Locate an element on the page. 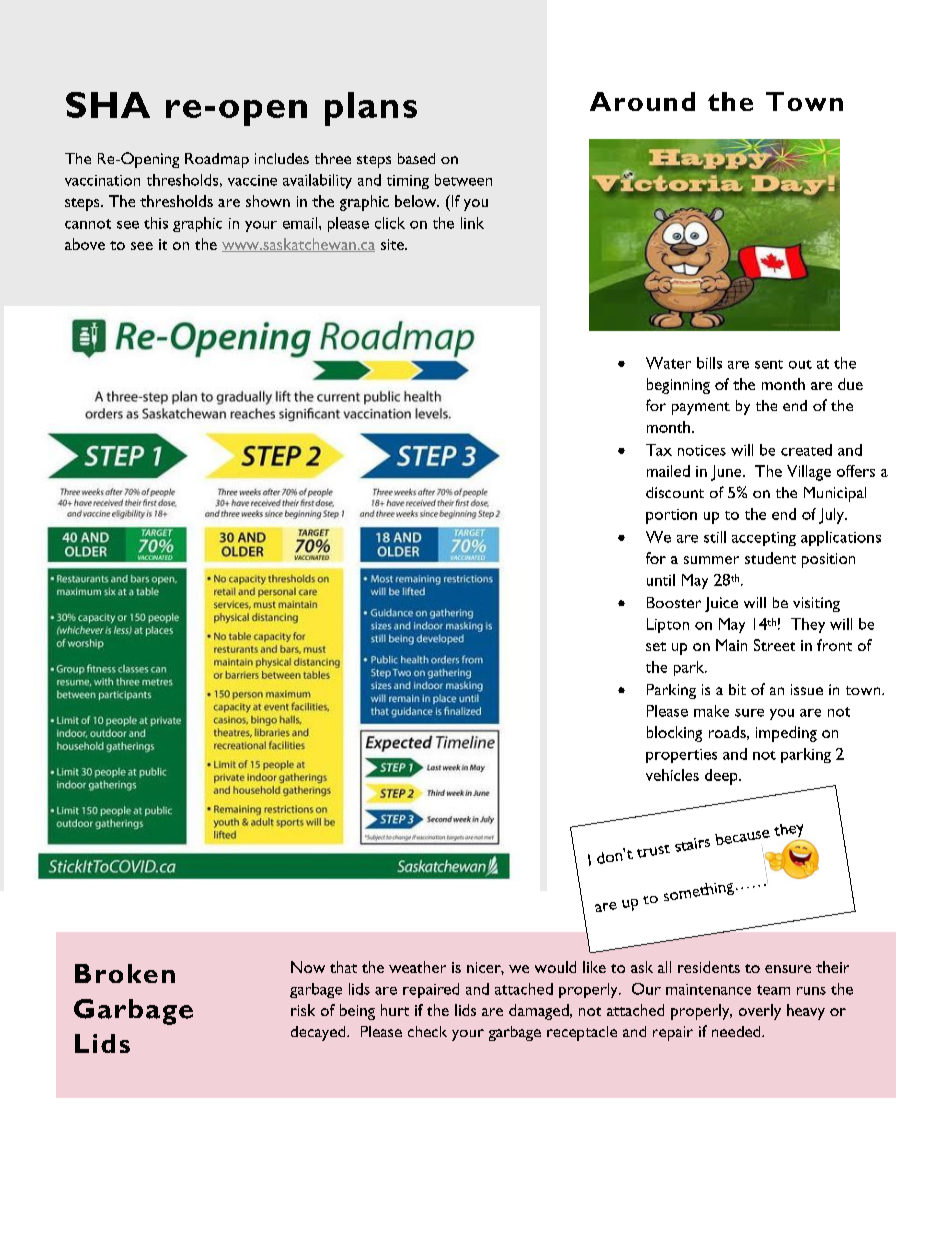 This document has width=952, height=1233. until is located at coordinates (661, 580).
